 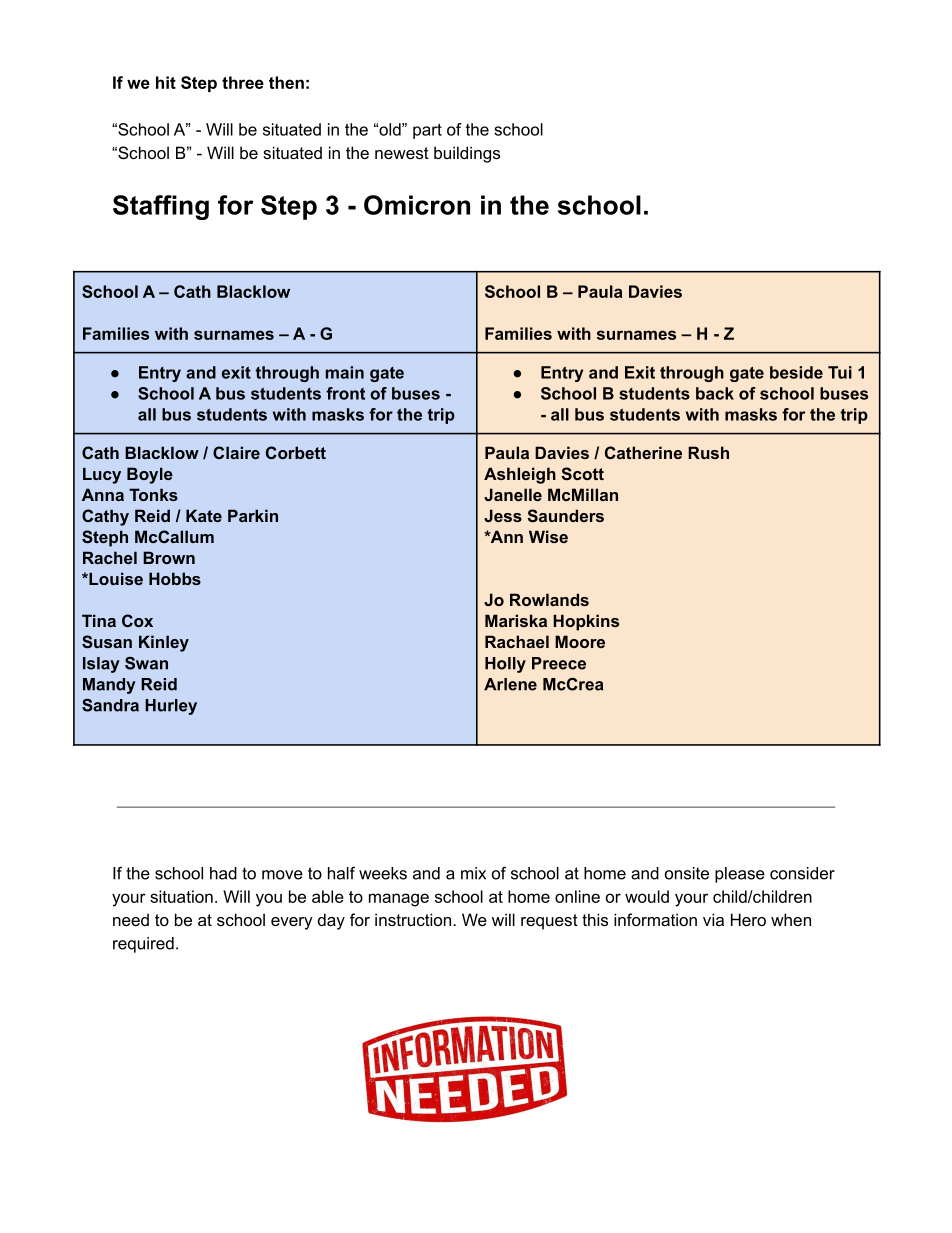 What do you see at coordinates (467, 154) in the screenshot?
I see `buildings` at bounding box center [467, 154].
